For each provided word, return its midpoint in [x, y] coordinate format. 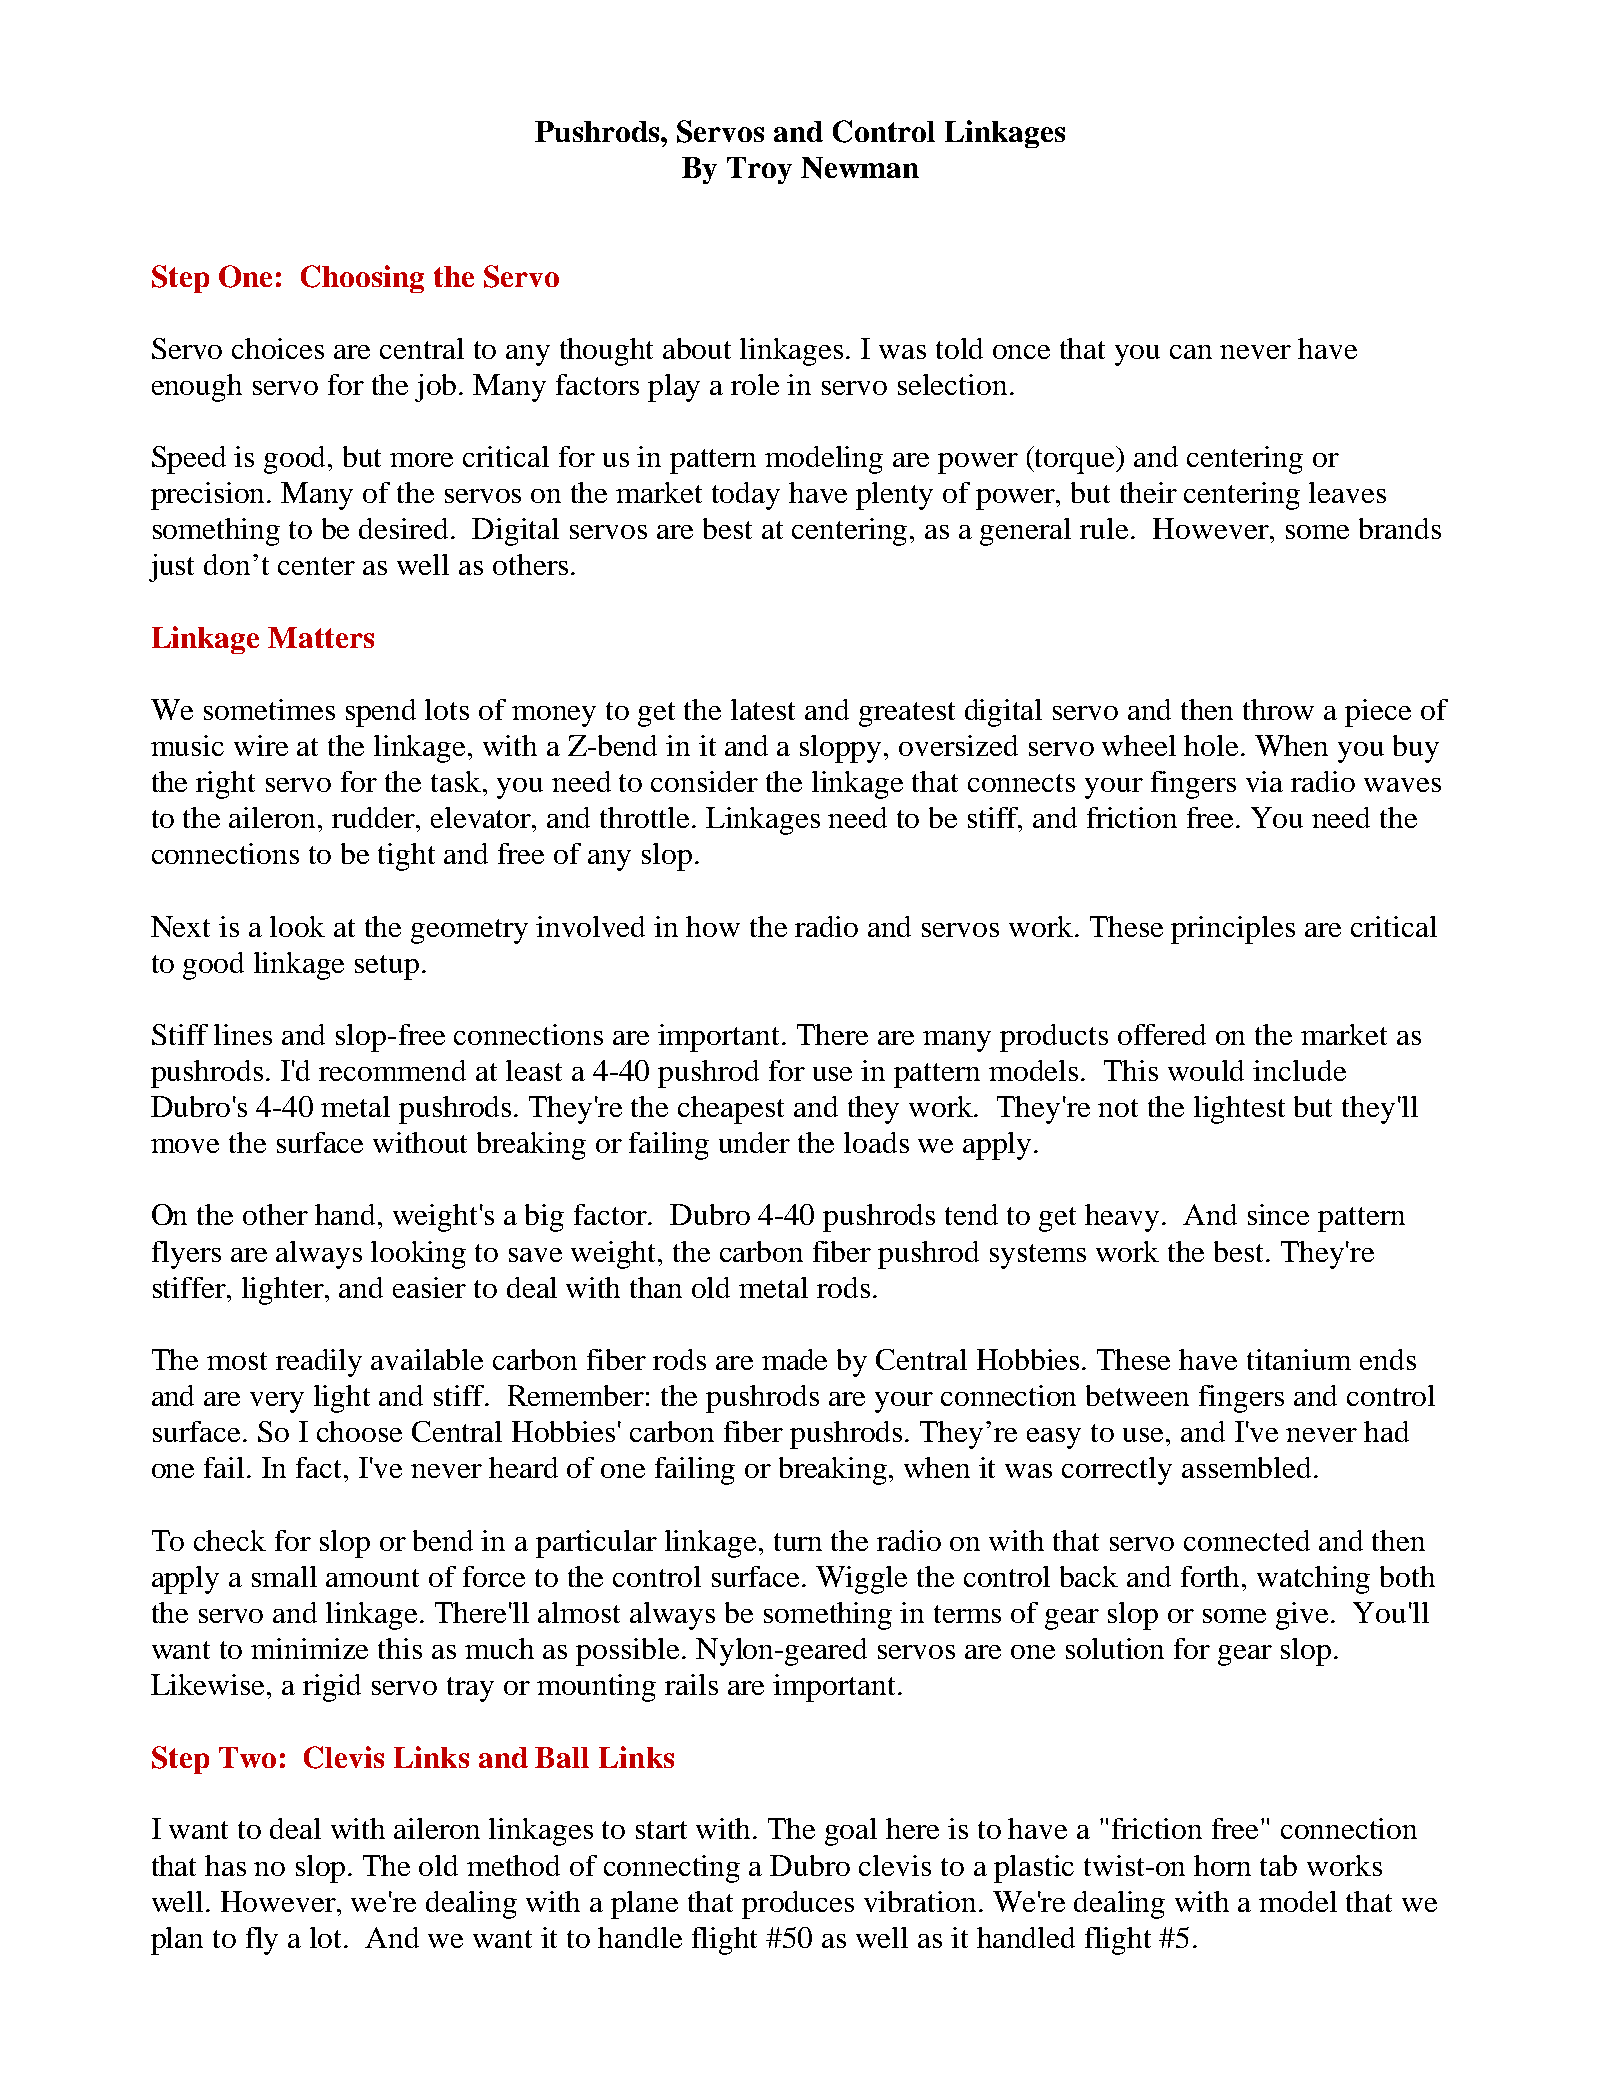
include [1299, 1070]
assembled [1246, 1467]
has [225, 1865]
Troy [759, 170]
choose [359, 1431]
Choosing [362, 279]
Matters [321, 637]
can [1191, 352]
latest [763, 709]
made [794, 1359]
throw [1278, 709]
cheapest [731, 1110]
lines [243, 1034]
